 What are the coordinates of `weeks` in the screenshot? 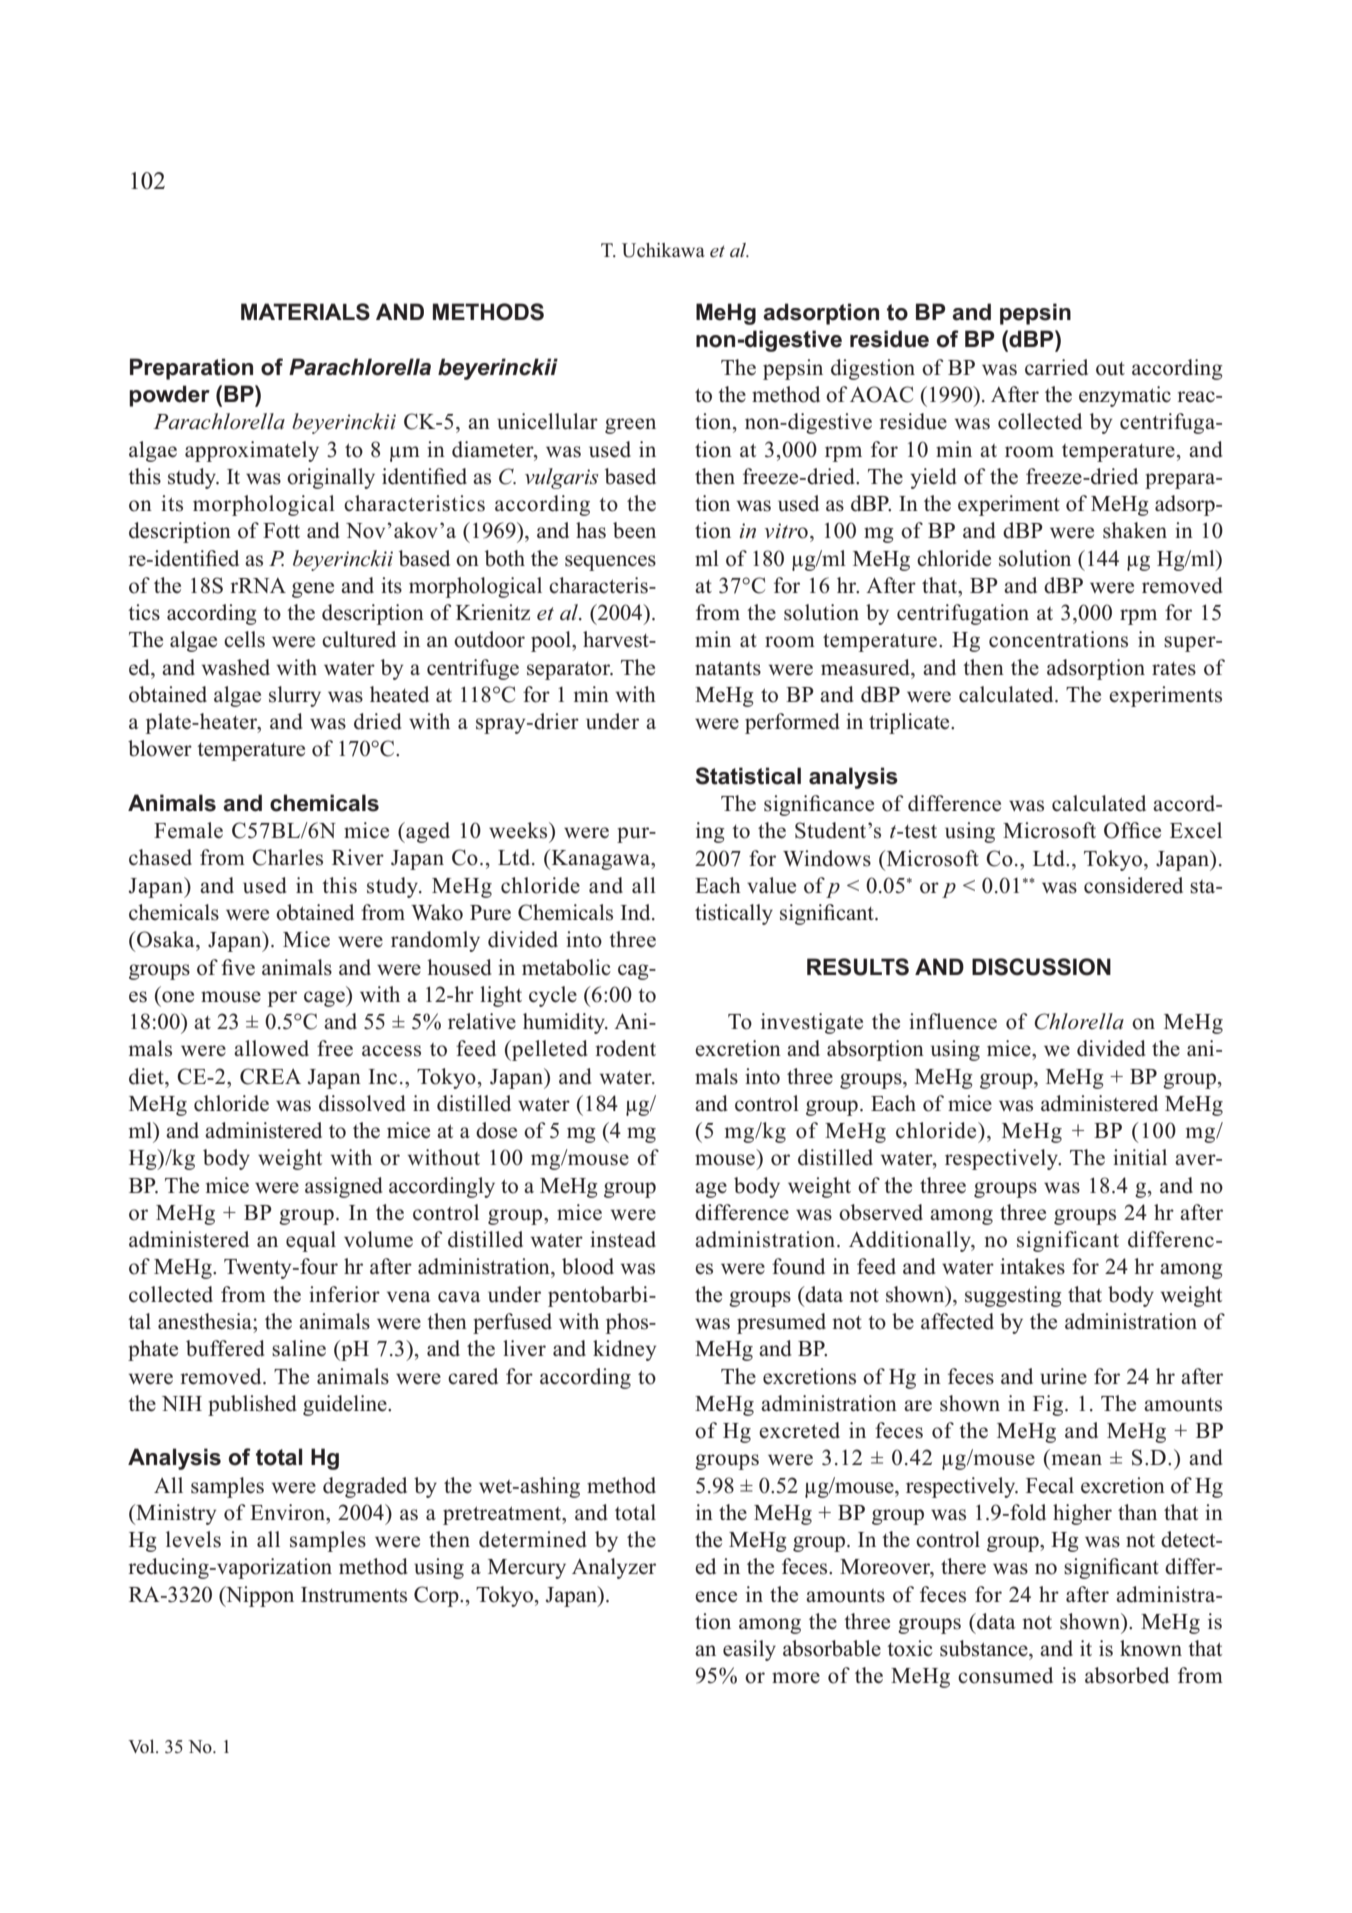 It's located at (519, 830).
